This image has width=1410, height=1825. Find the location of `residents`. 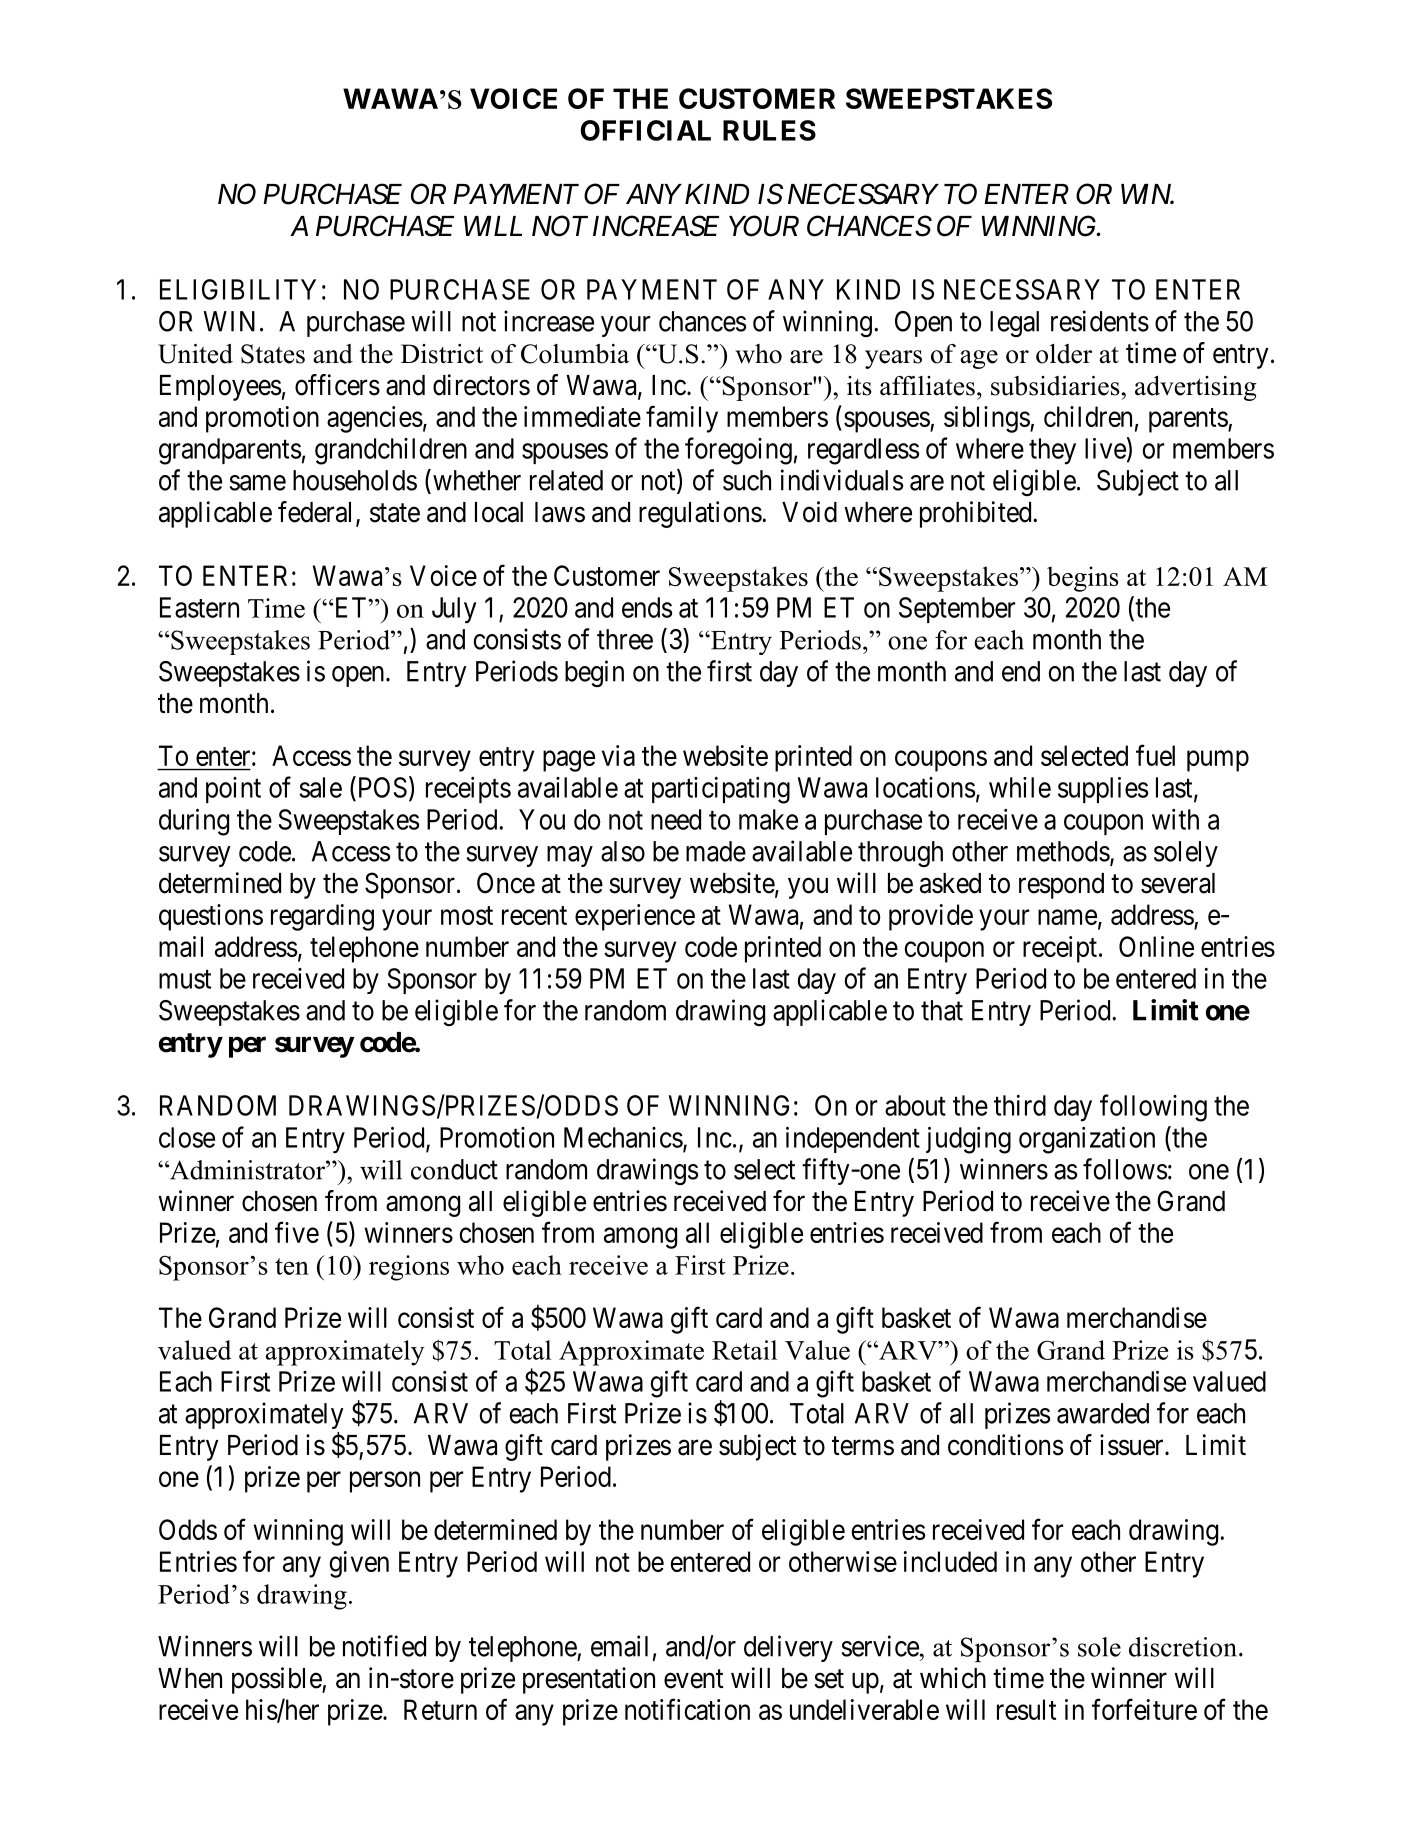

residents is located at coordinates (1100, 321).
